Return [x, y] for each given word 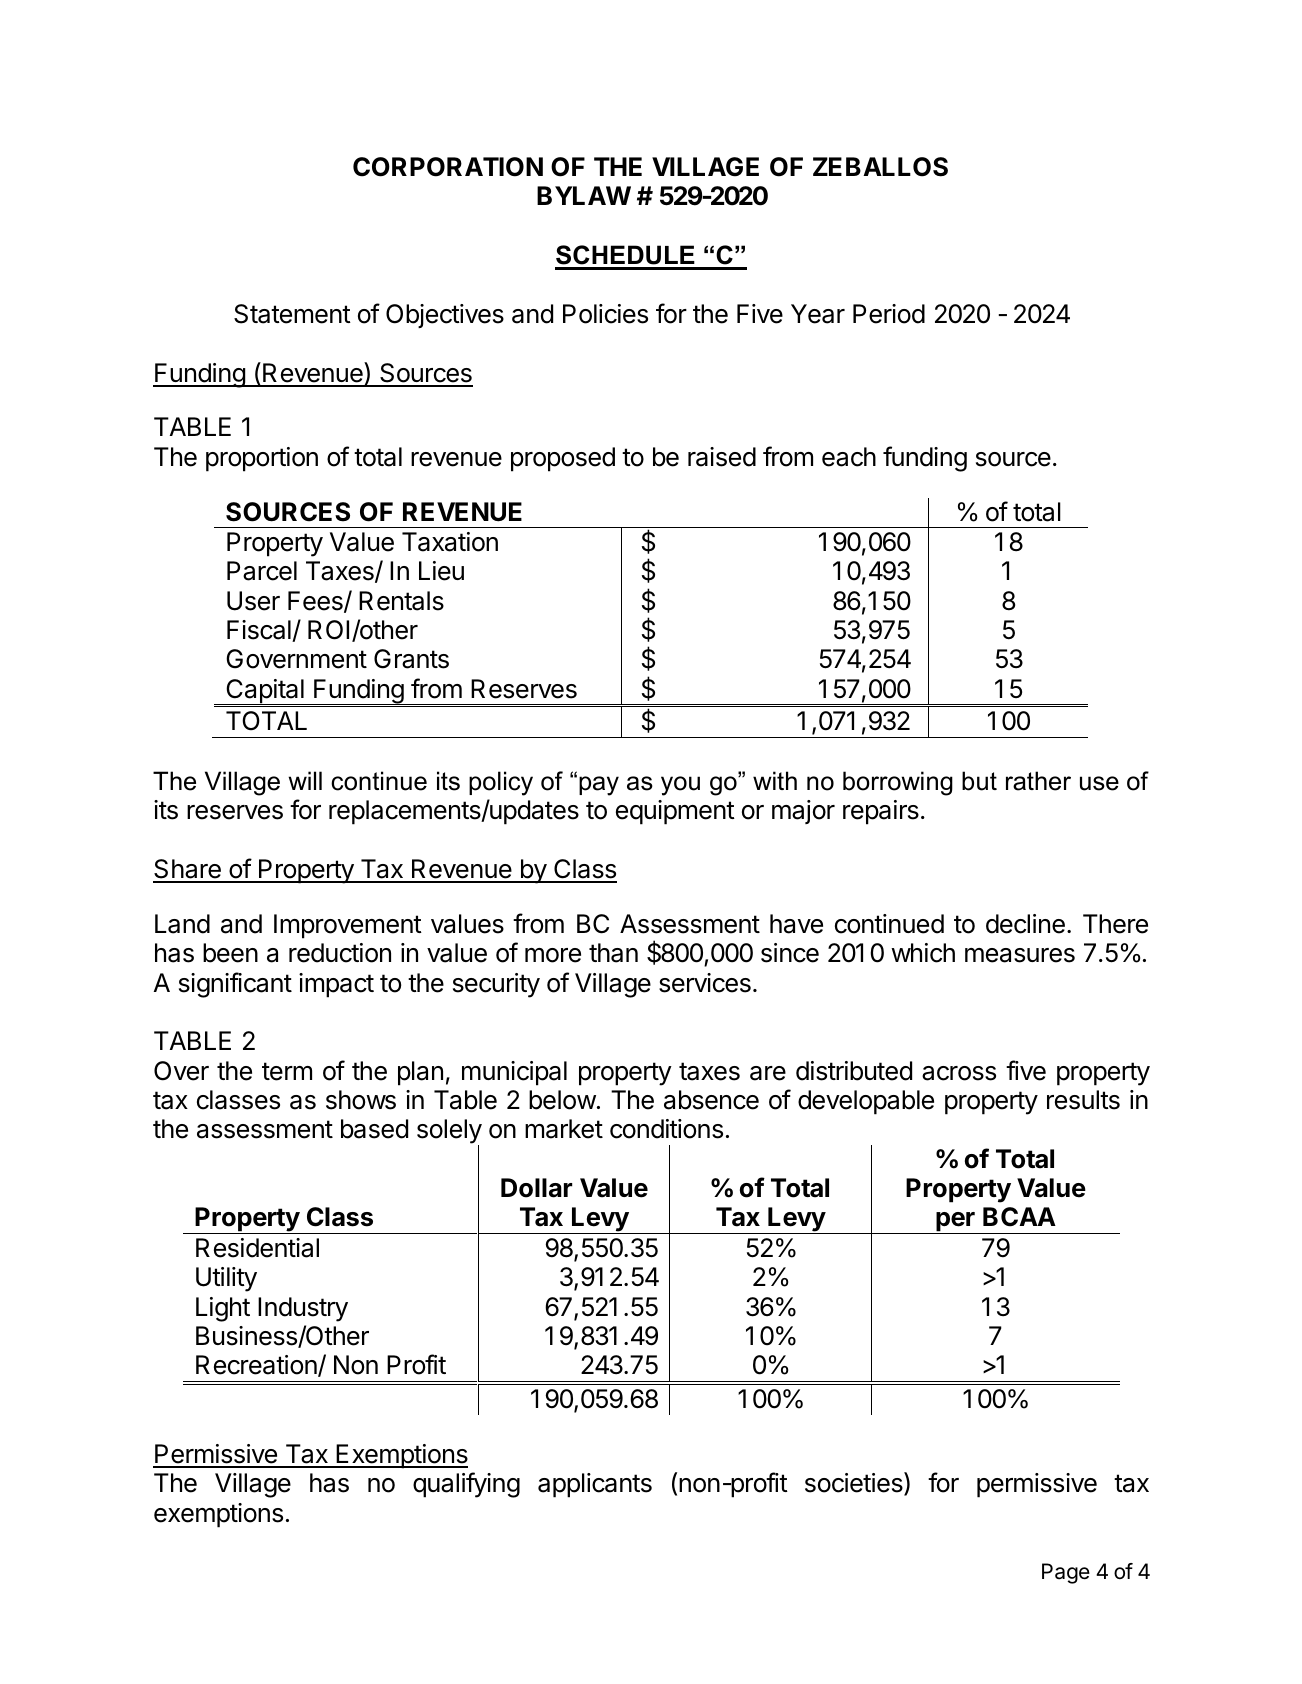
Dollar [536, 1188]
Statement [292, 314]
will [305, 780]
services [705, 983]
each [849, 457]
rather [1038, 781]
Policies [605, 314]
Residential [257, 1248]
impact [336, 985]
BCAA [1019, 1217]
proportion [262, 459]
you [680, 786]
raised [722, 457]
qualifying [466, 1485]
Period [889, 314]
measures [1020, 955]
